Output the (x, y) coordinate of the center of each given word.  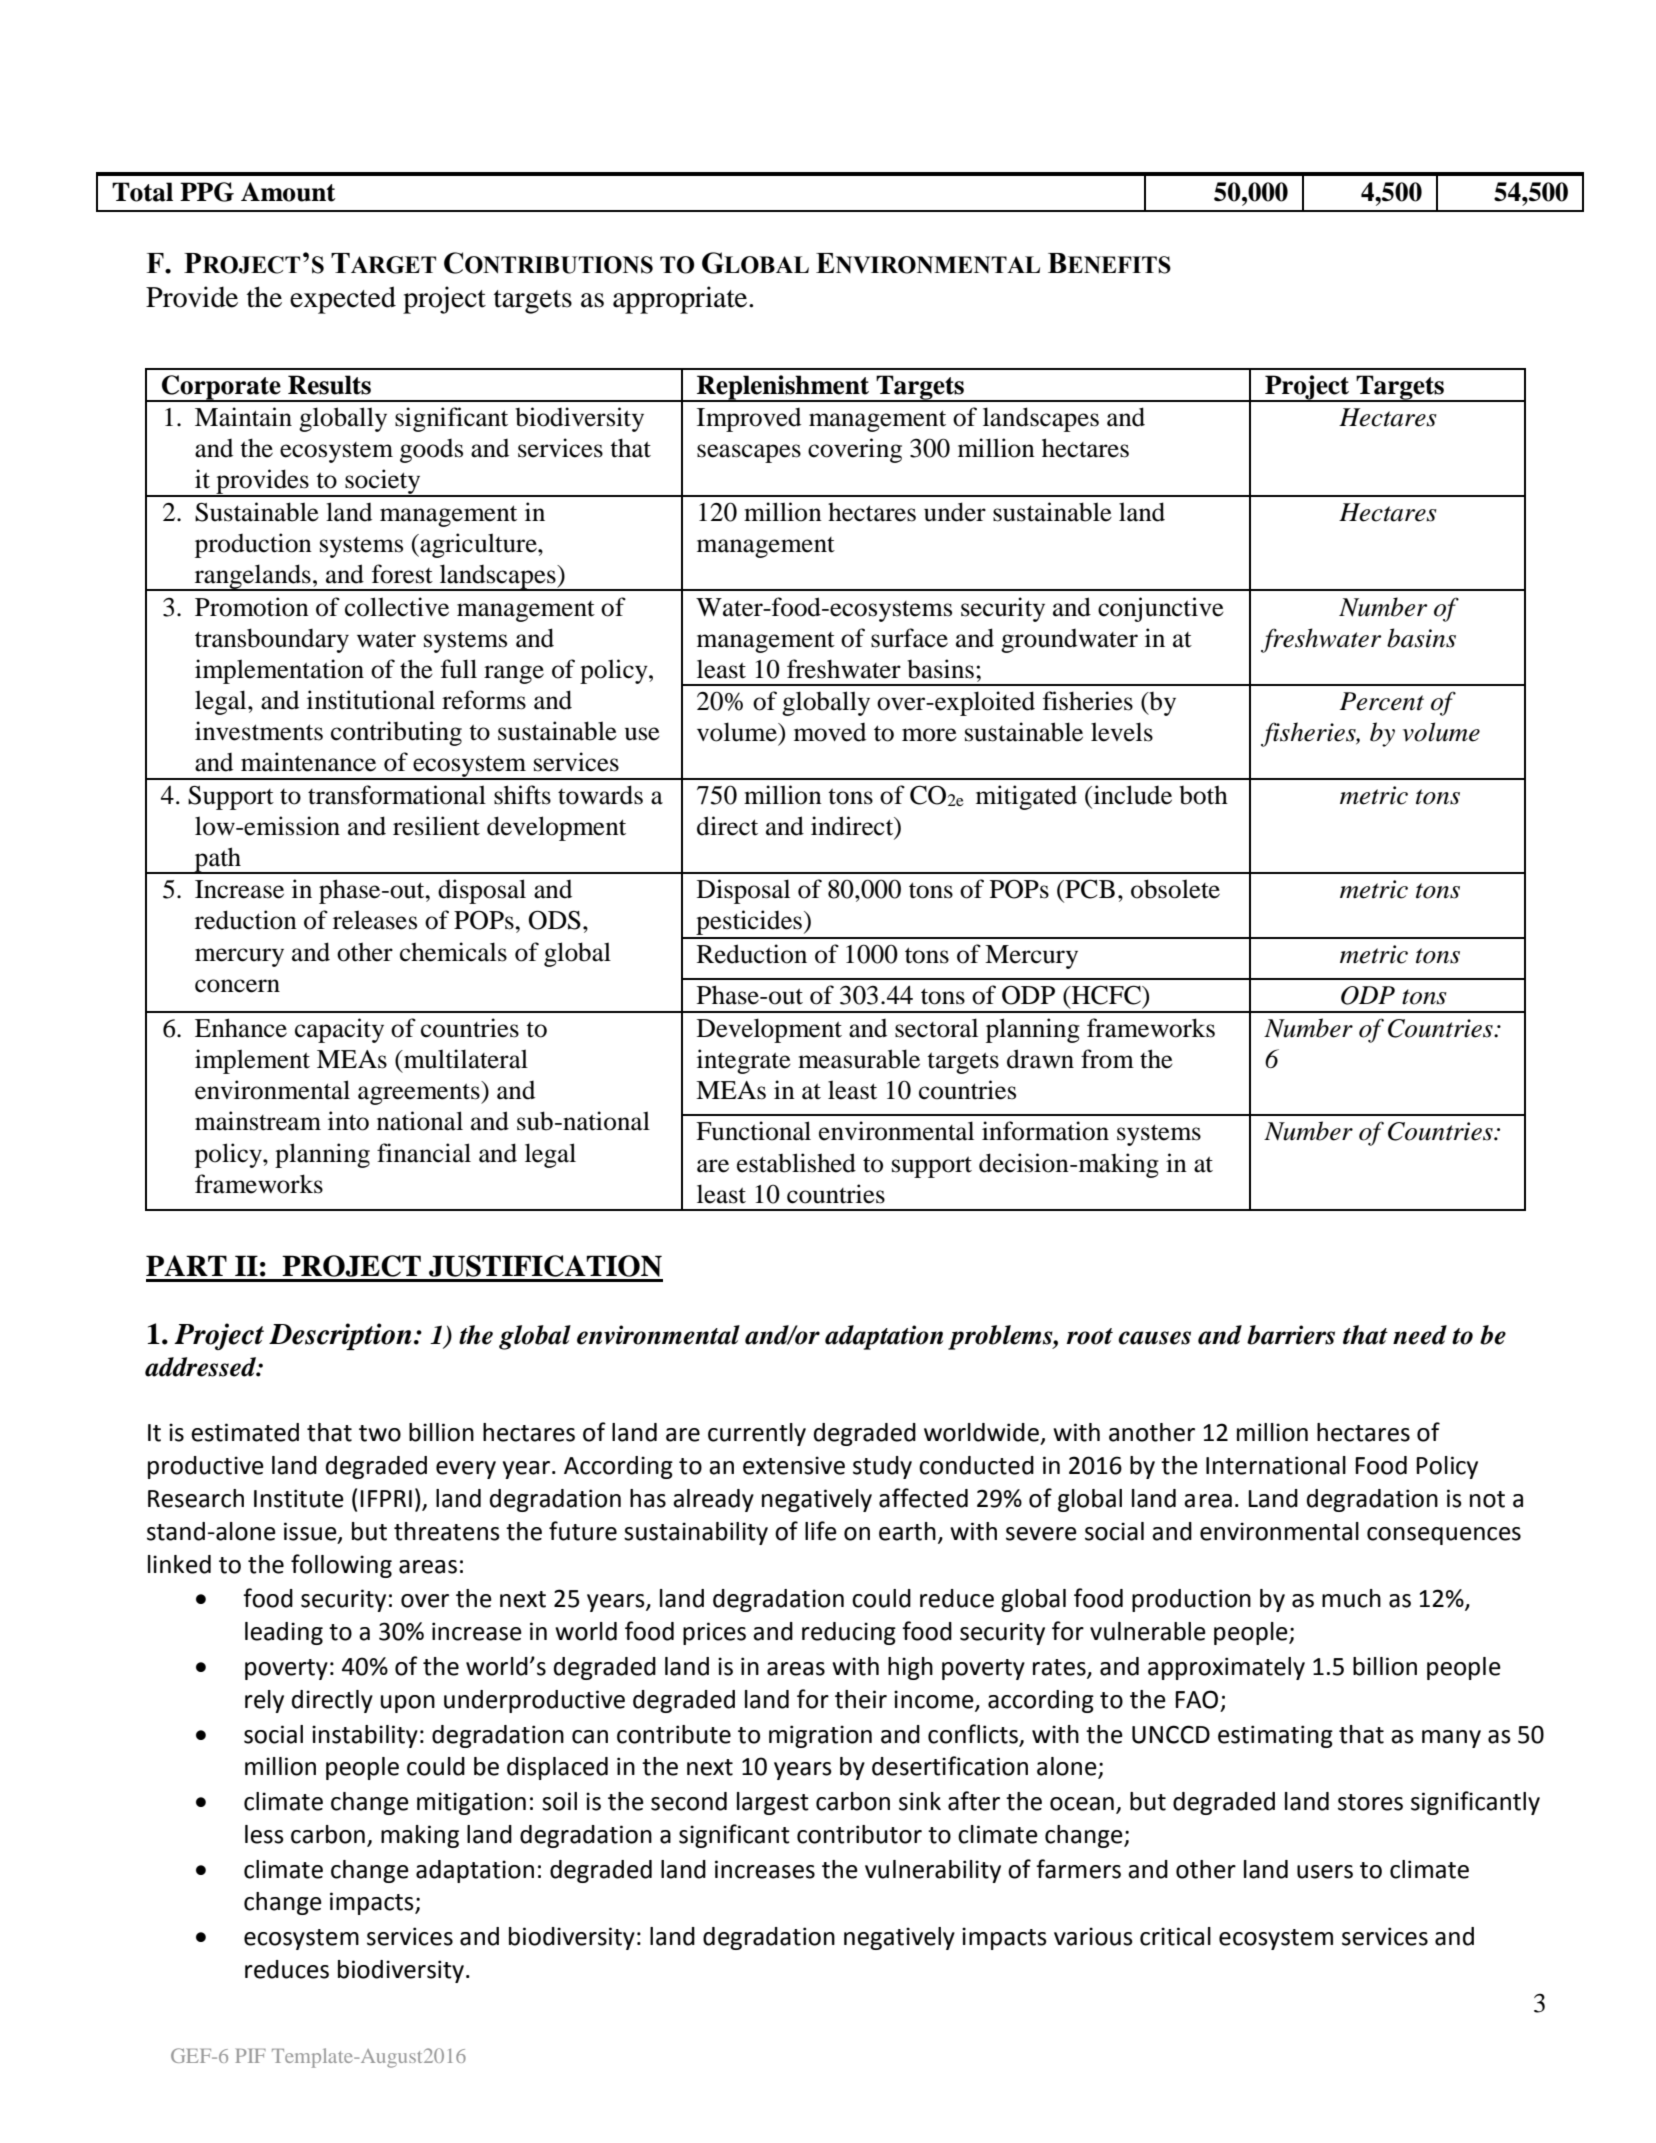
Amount (288, 192)
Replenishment (783, 388)
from (1107, 1059)
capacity (339, 1030)
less (264, 1834)
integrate (744, 1061)
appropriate (681, 300)
